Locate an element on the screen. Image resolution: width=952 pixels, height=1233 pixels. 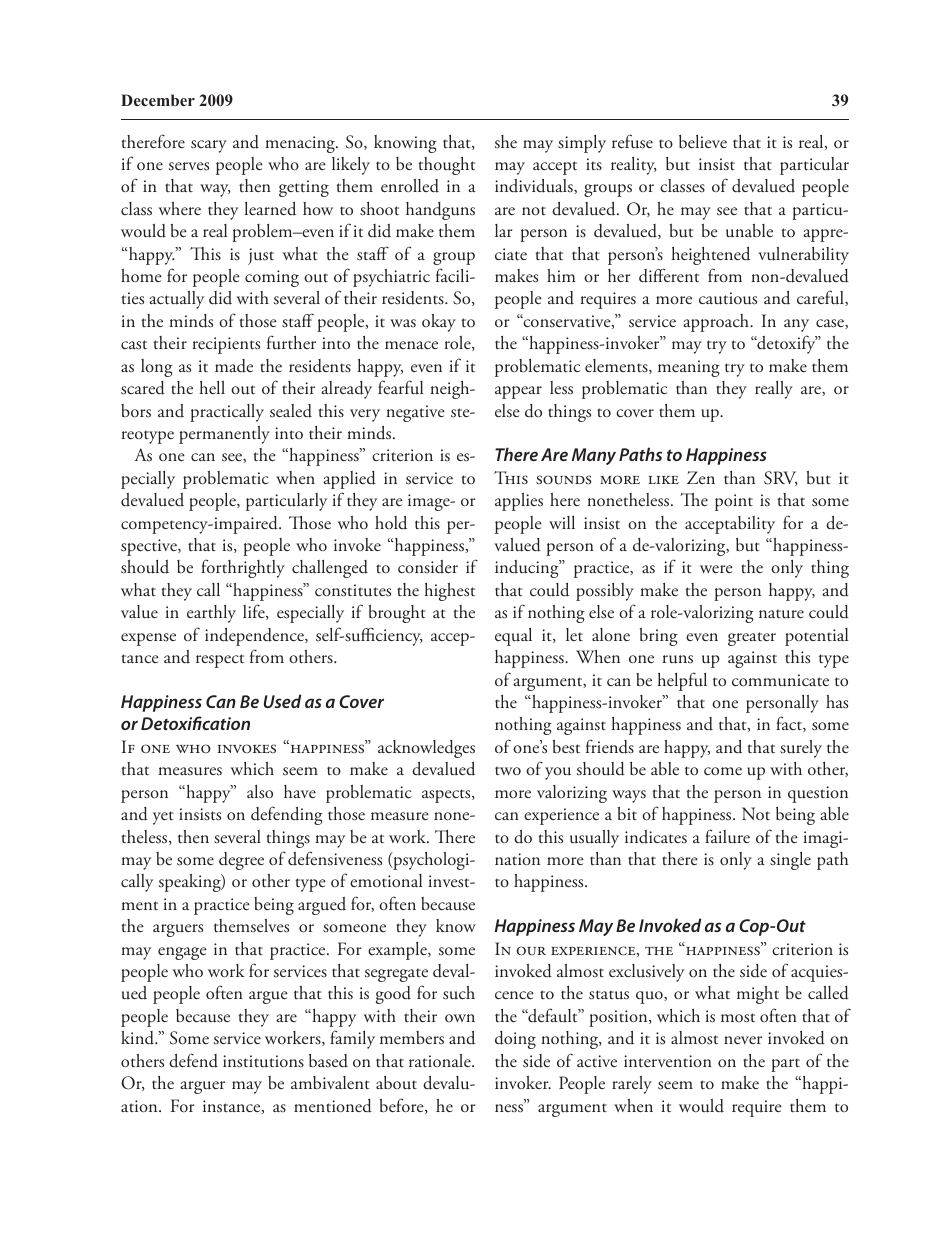
yet is located at coordinates (163, 818).
